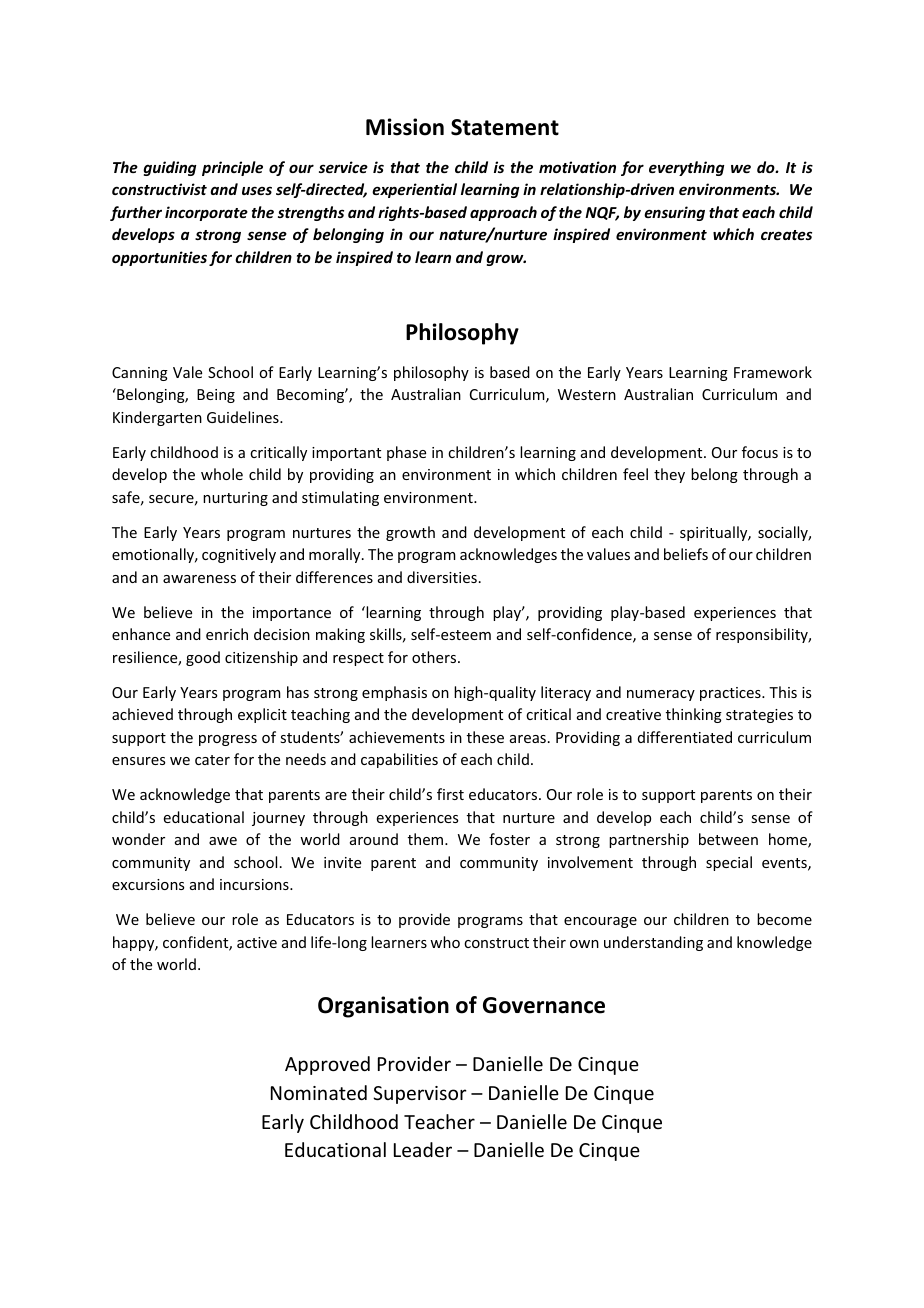 The width and height of the image is (924, 1308). Describe the element at coordinates (731, 694) in the image. I see `practices` at that location.
